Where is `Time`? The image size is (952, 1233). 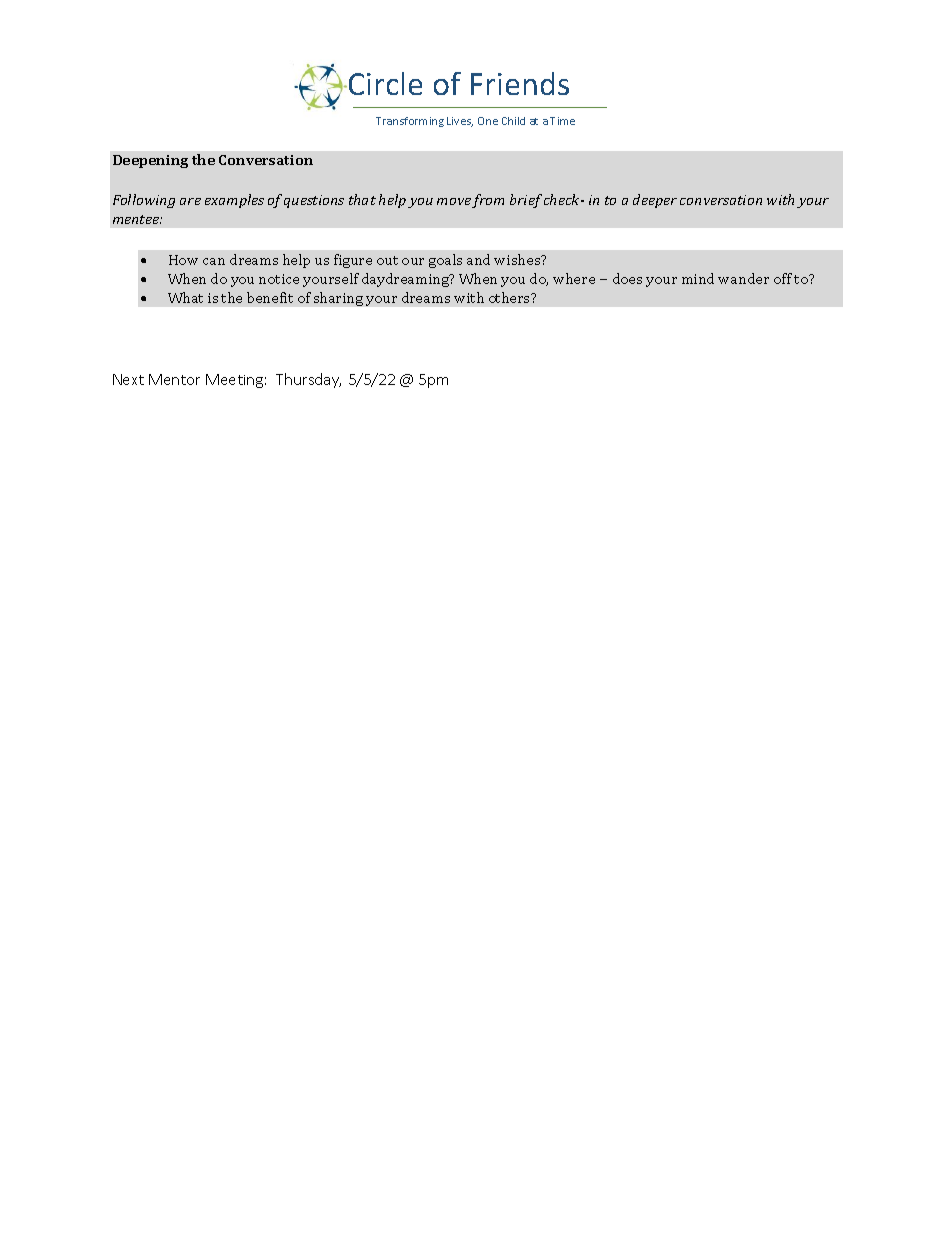 Time is located at coordinates (562, 121).
